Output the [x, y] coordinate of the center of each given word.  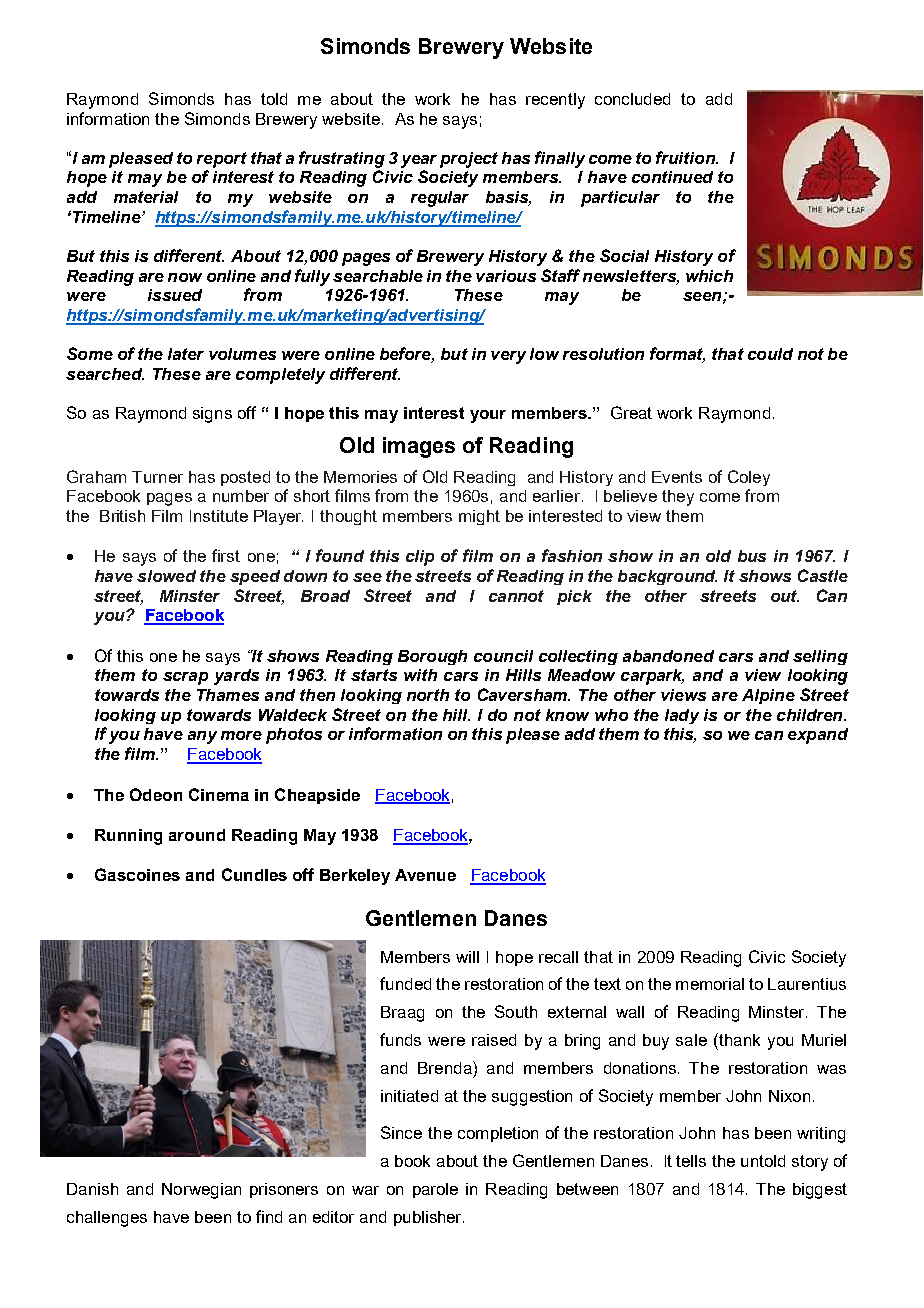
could [770, 354]
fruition [686, 157]
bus [752, 556]
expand [818, 736]
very [508, 357]
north [428, 695]
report [222, 160]
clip [420, 558]
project [469, 160]
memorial [710, 984]
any [202, 737]
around [197, 835]
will [467, 957]
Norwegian [201, 1191]
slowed [166, 576]
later [186, 354]
